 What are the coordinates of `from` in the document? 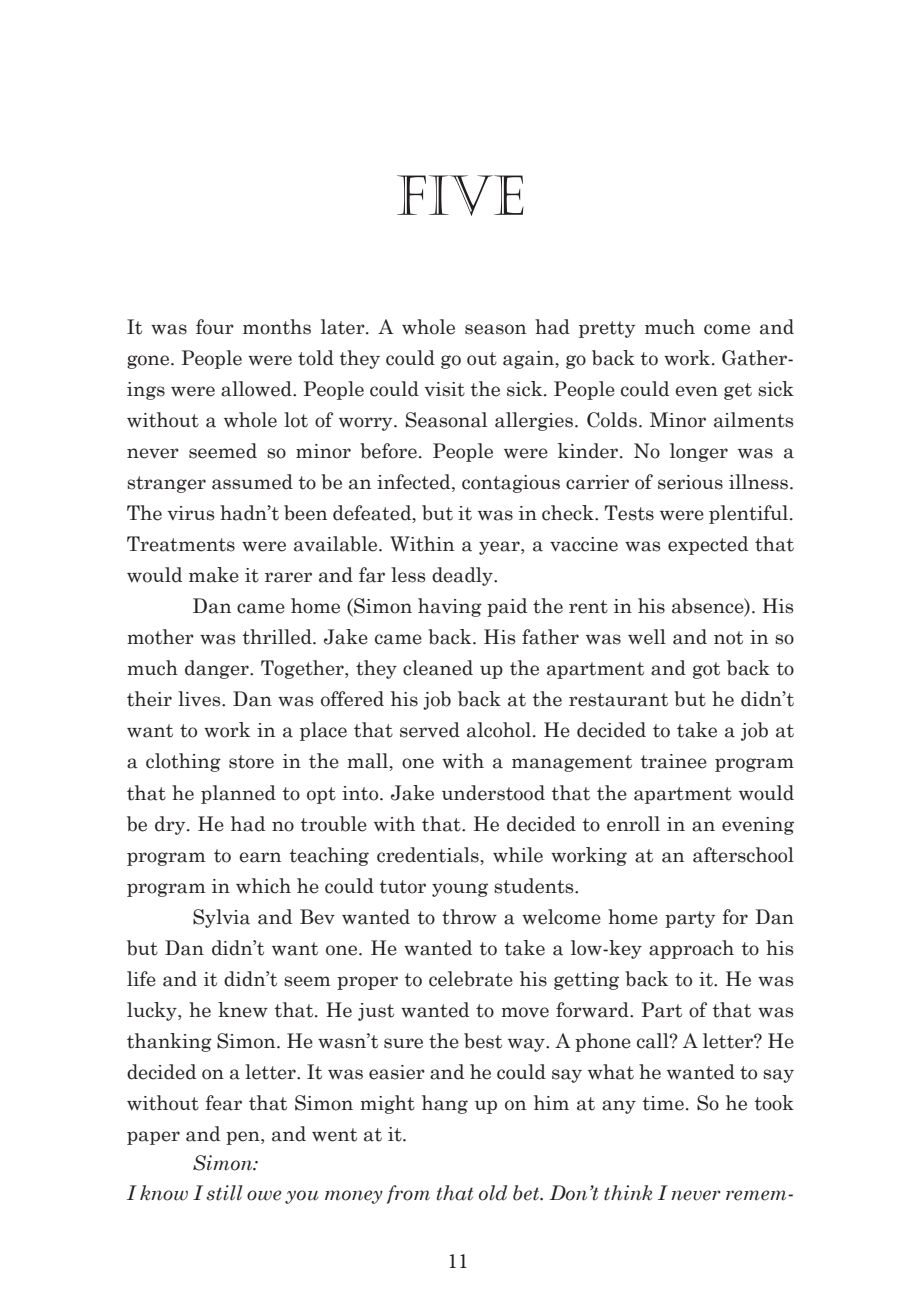 It's located at (408, 1194).
